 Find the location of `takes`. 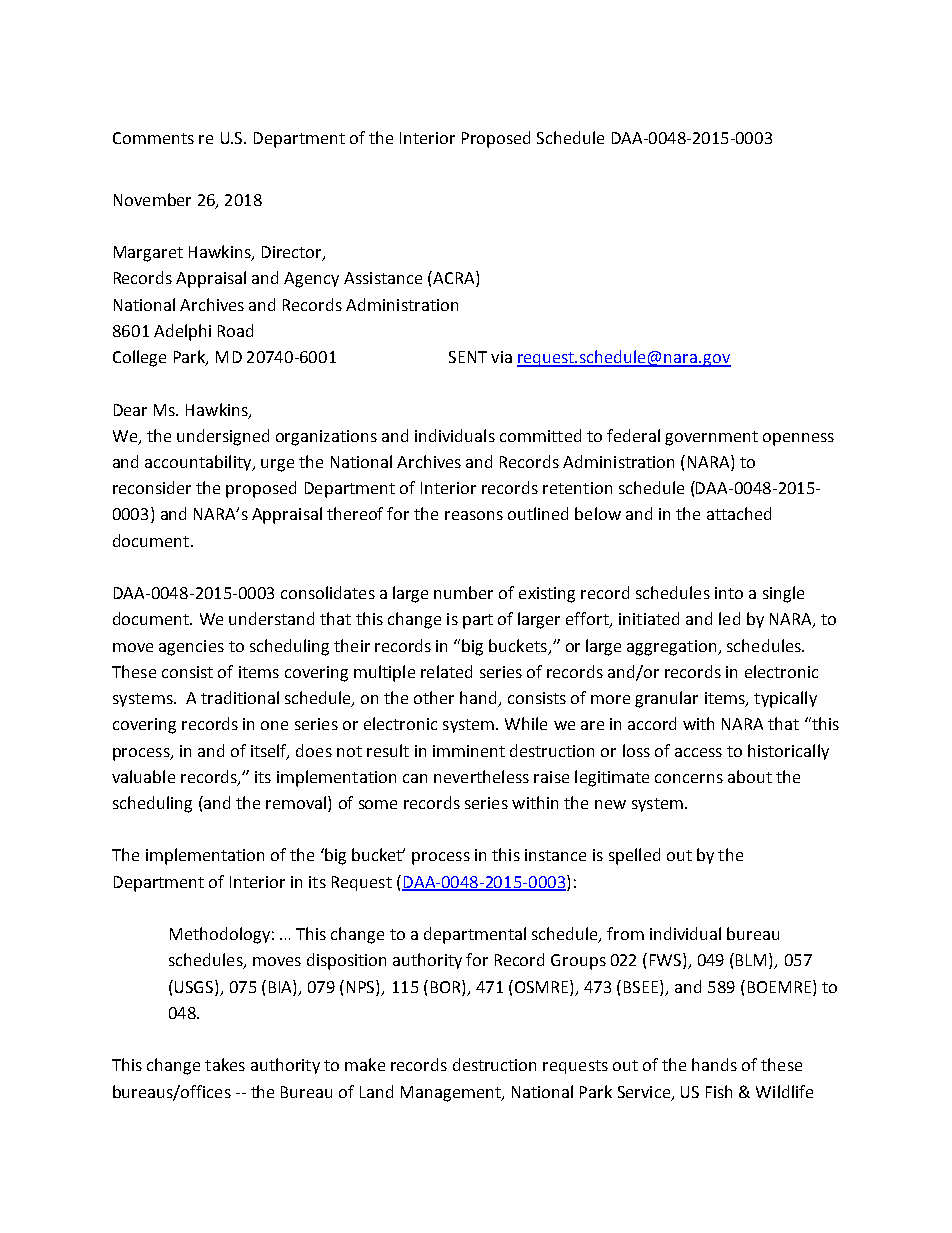

takes is located at coordinates (225, 1064).
